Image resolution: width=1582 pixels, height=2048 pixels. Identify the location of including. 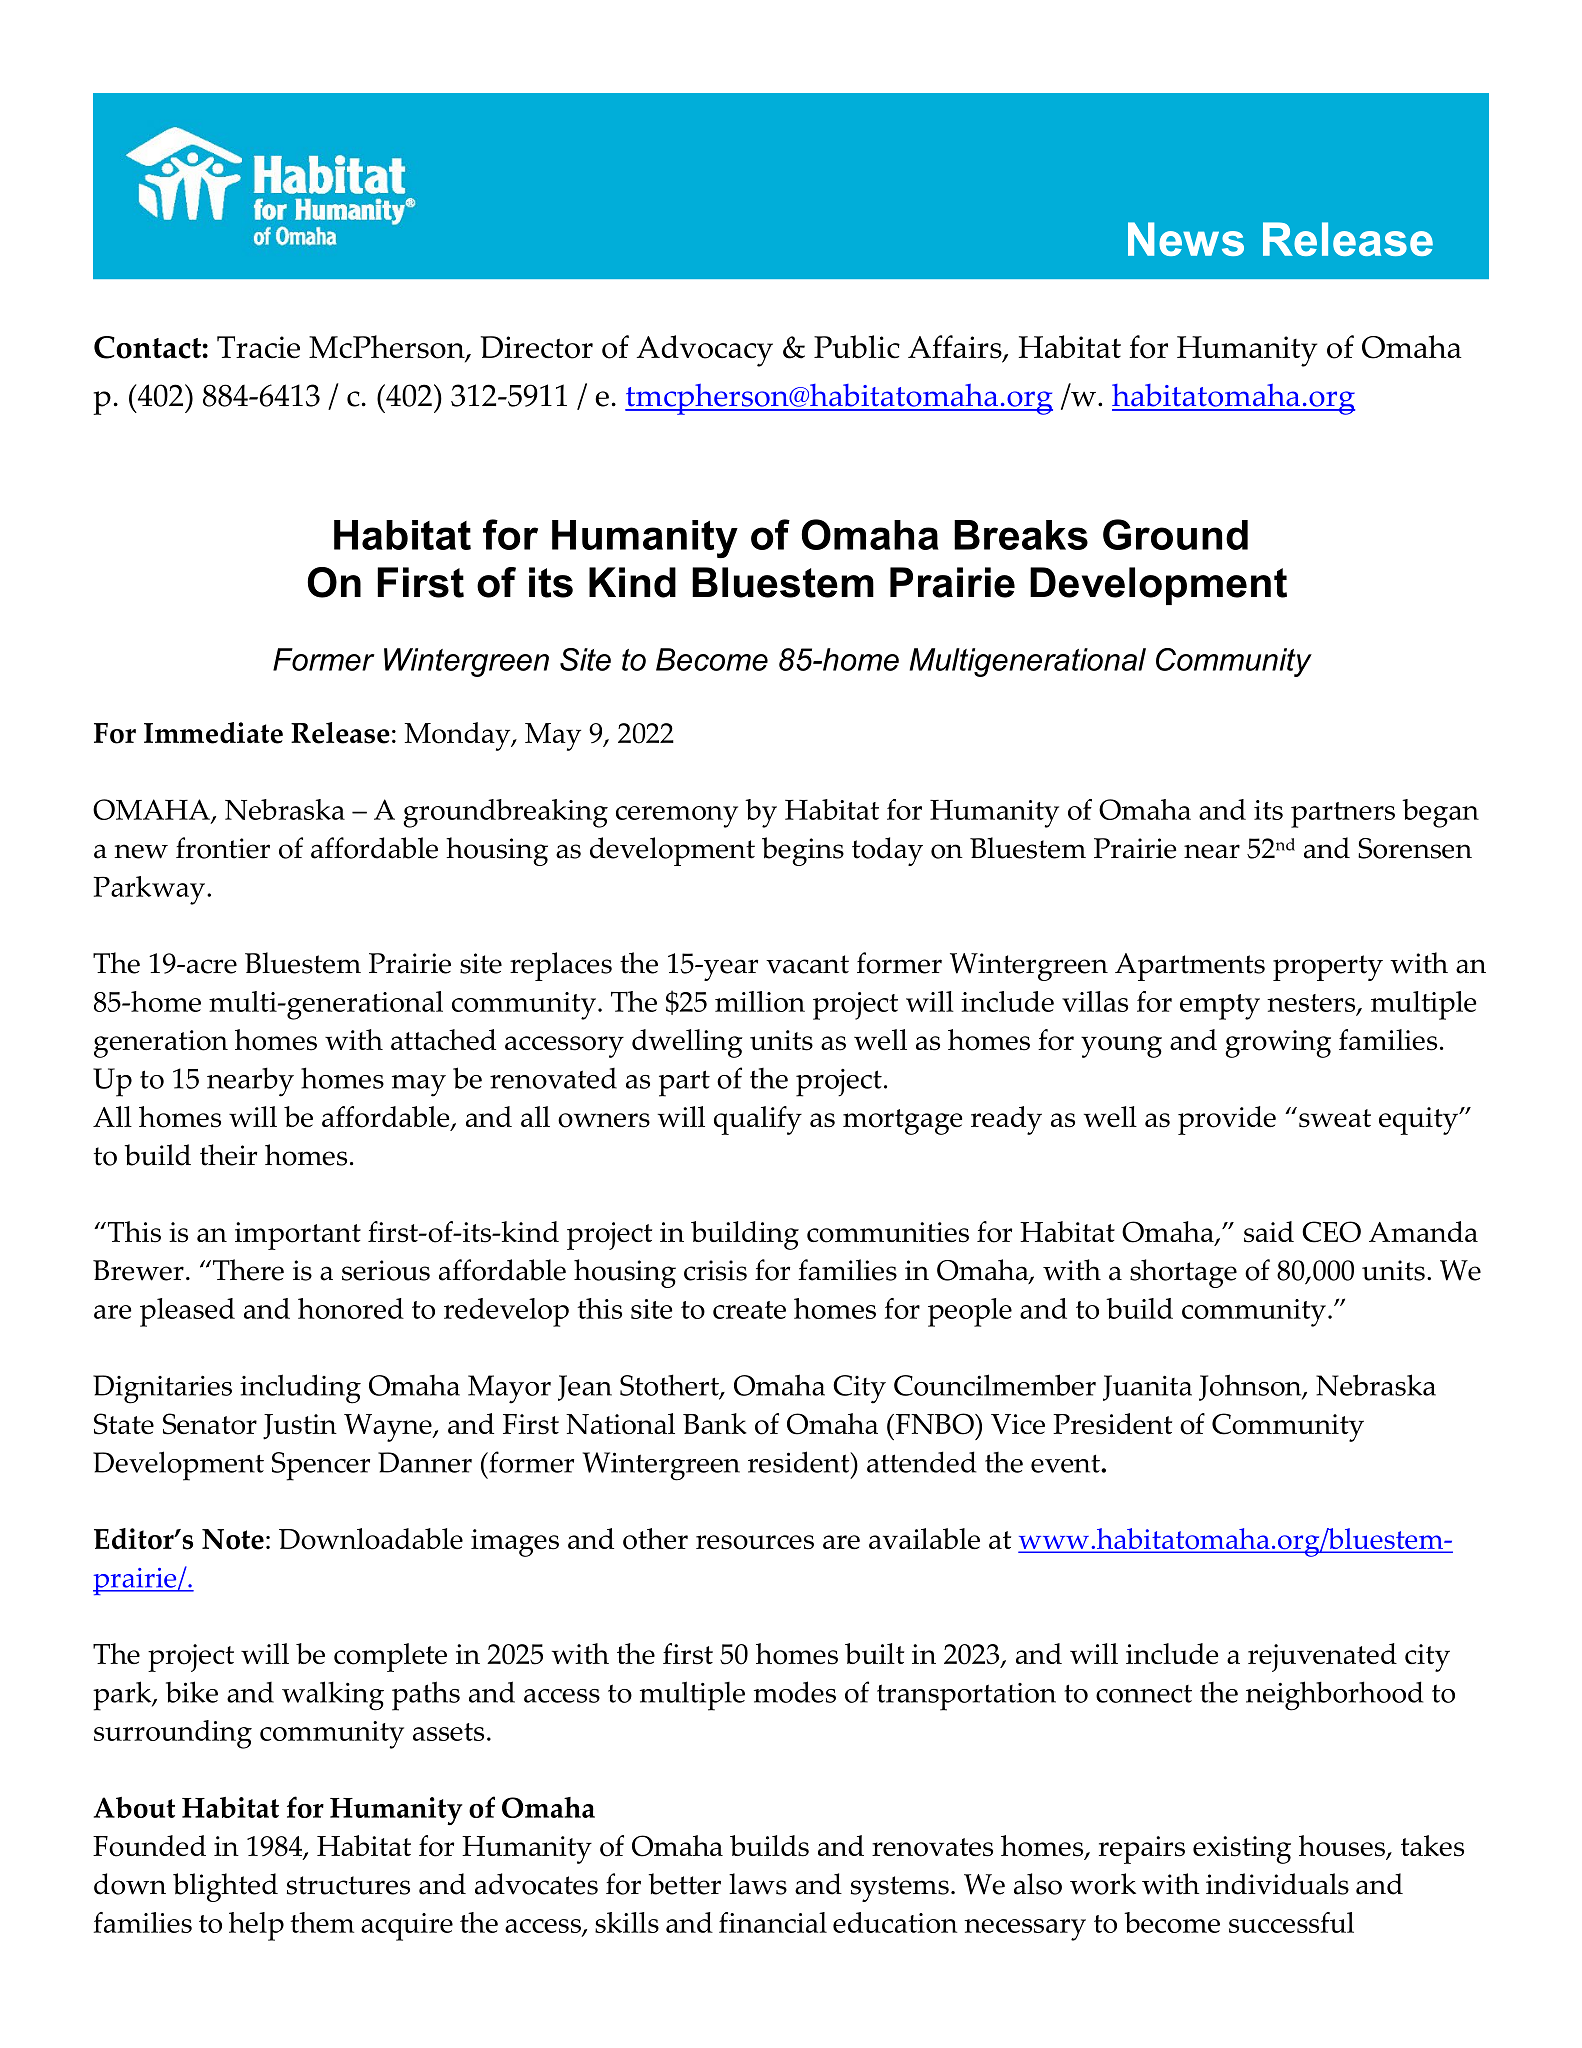
(300, 1389).
